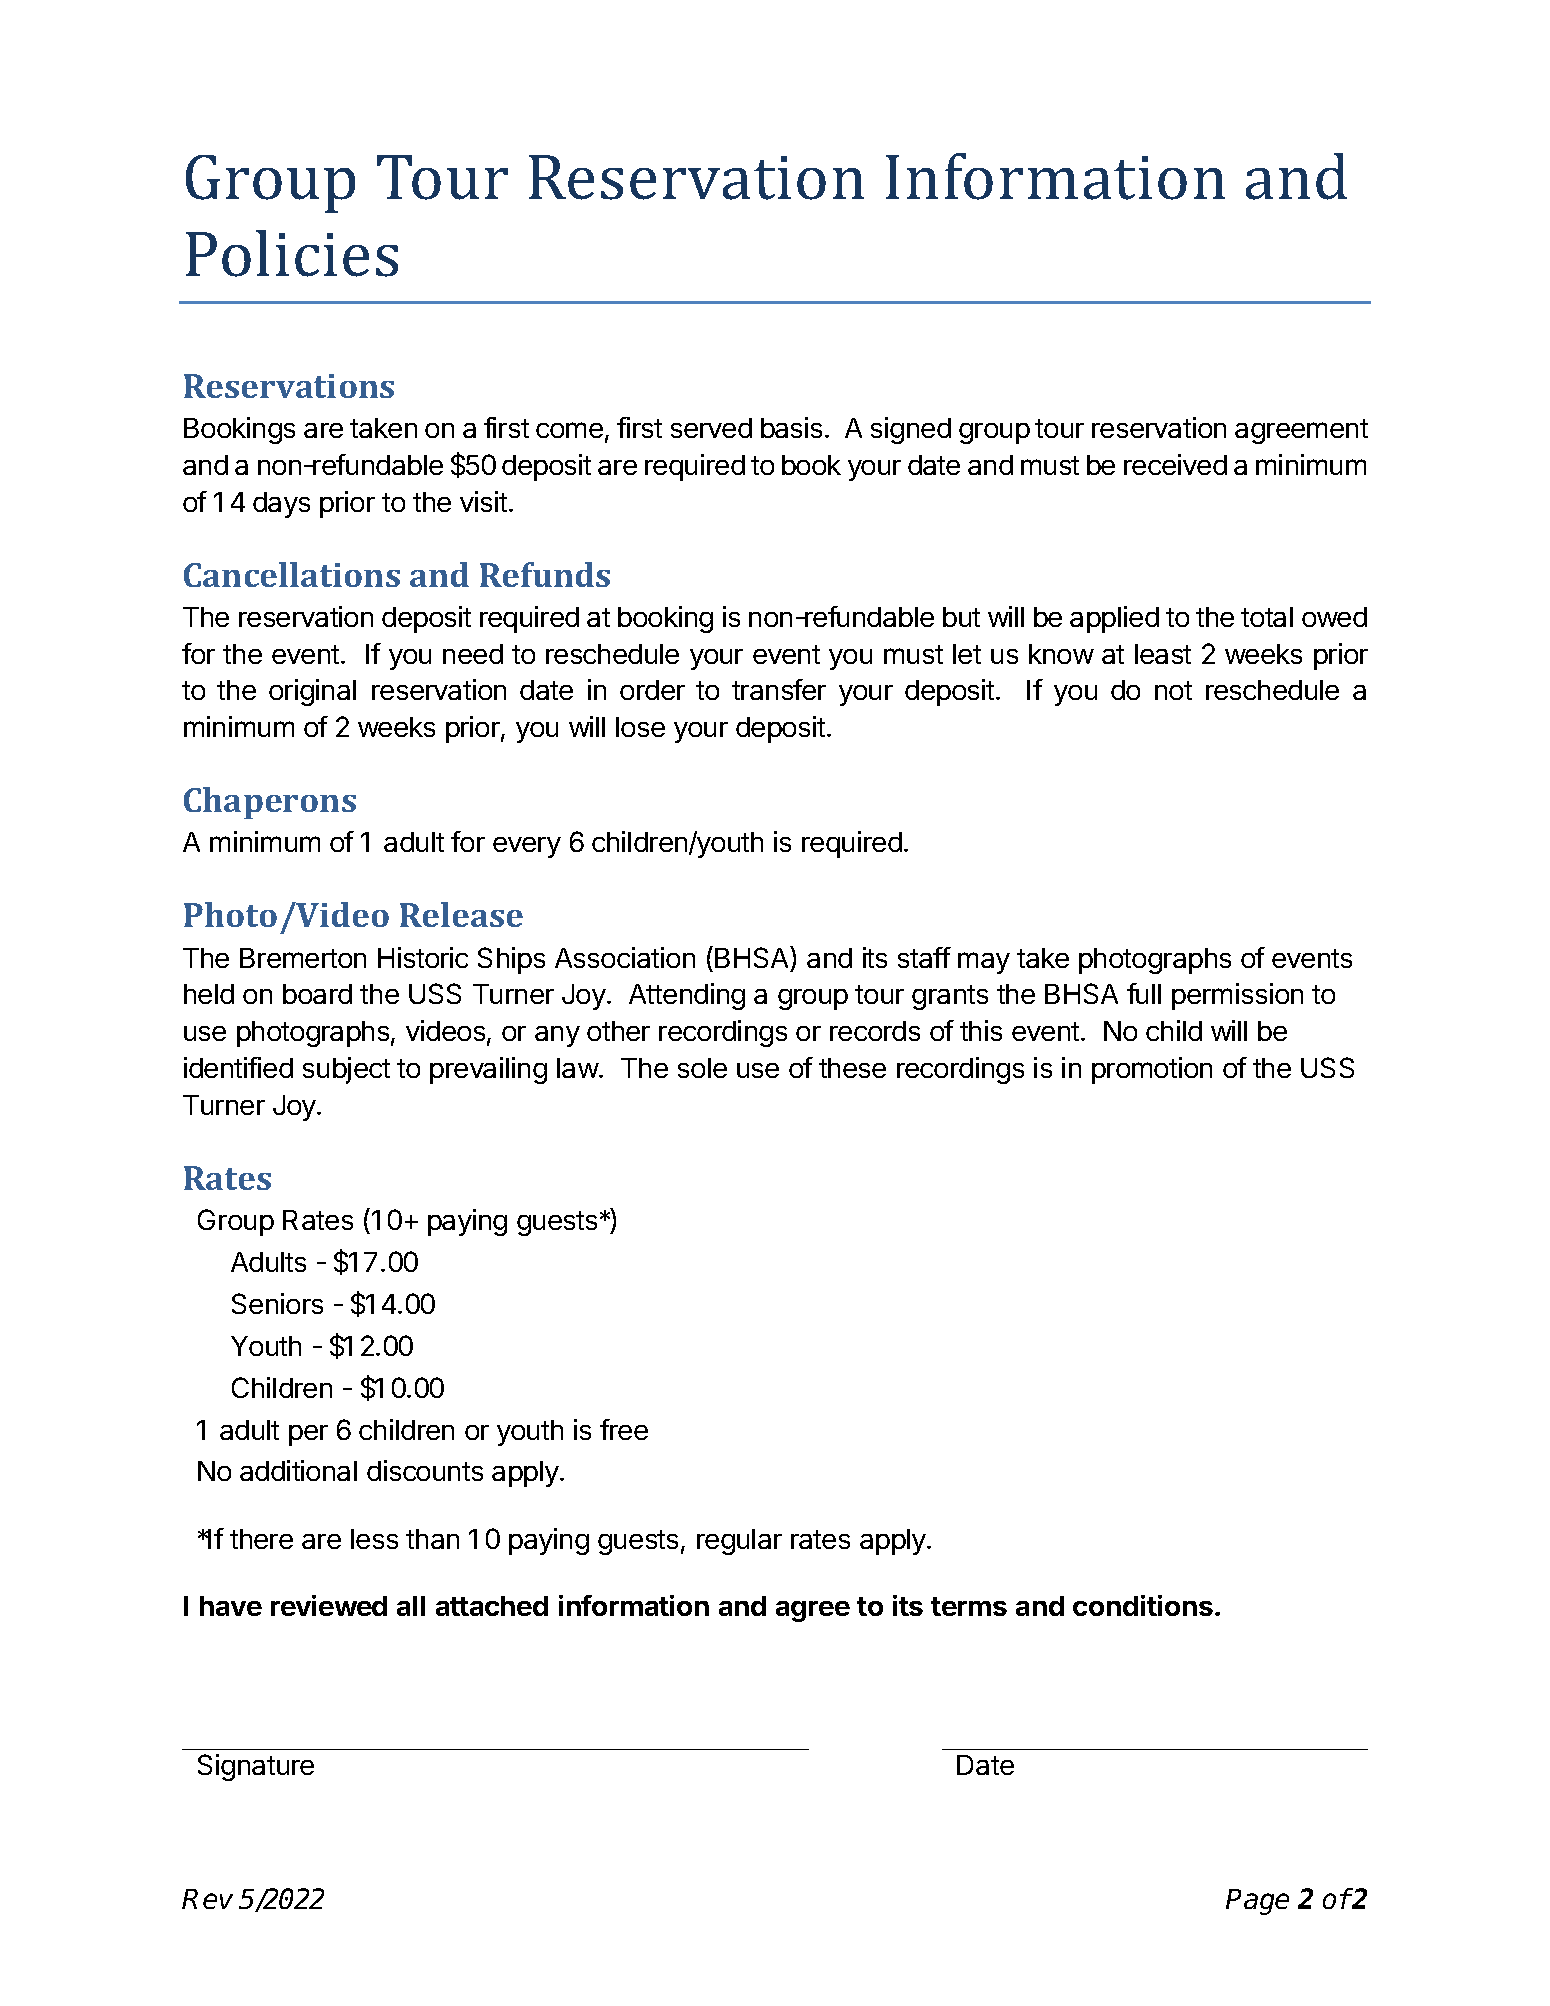 The width and height of the image is (1550, 2006). What do you see at coordinates (1143, 1605) in the image?
I see `conditions` at bounding box center [1143, 1605].
